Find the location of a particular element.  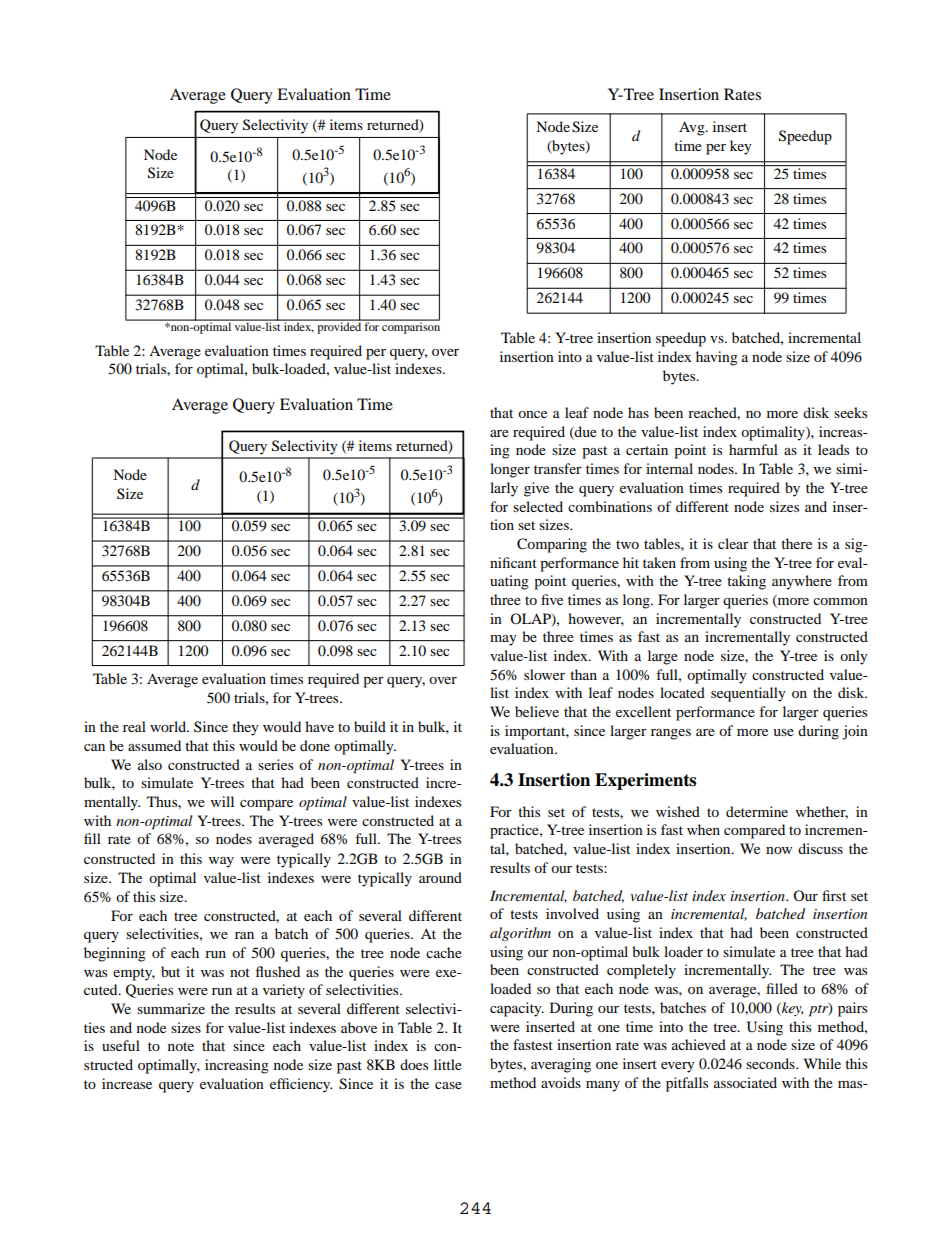

comparison is located at coordinates (410, 327).
